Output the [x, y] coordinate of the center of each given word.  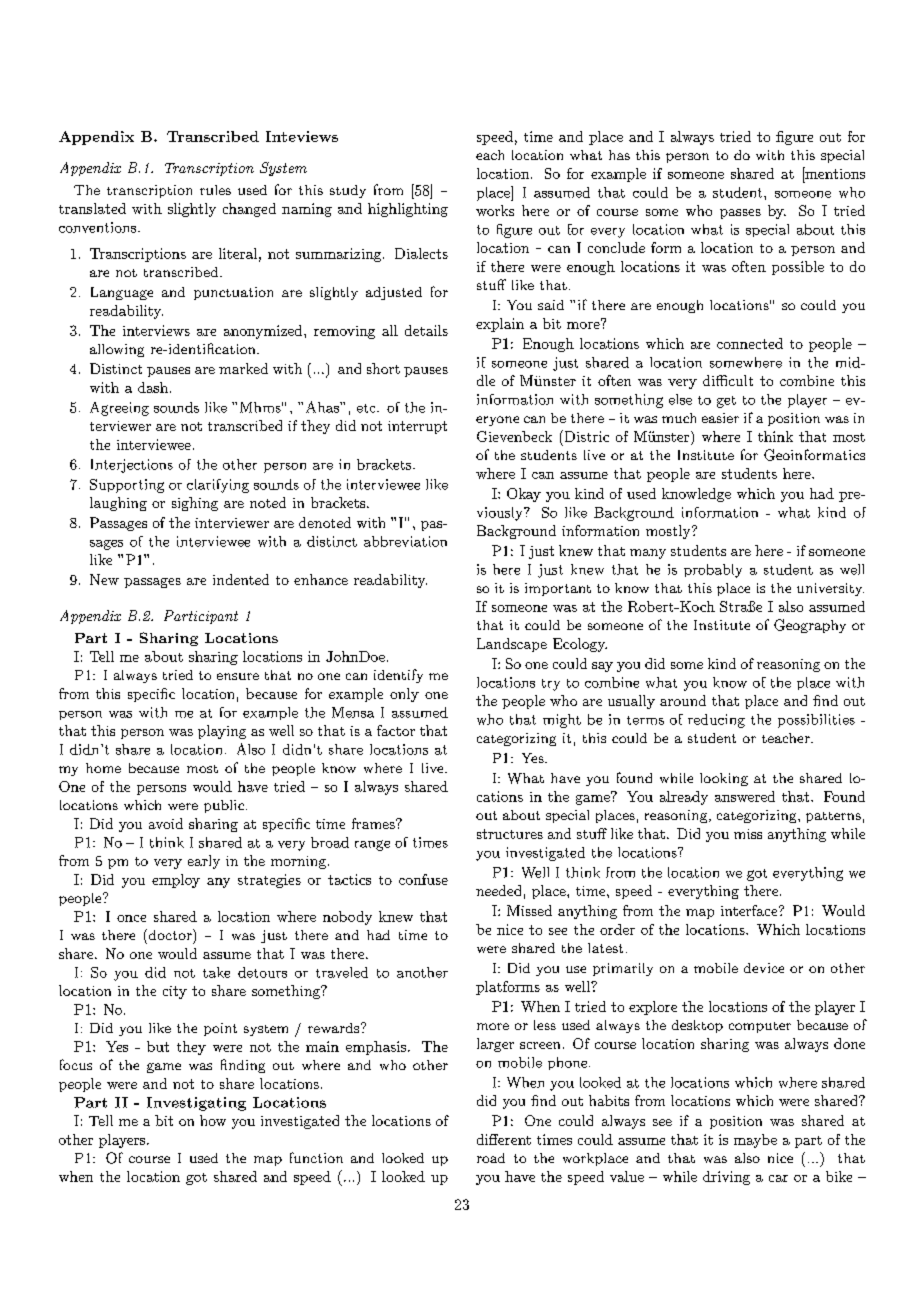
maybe [755, 1141]
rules [215, 190]
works [495, 210]
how [213, 1120]
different [504, 1139]
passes [740, 214]
